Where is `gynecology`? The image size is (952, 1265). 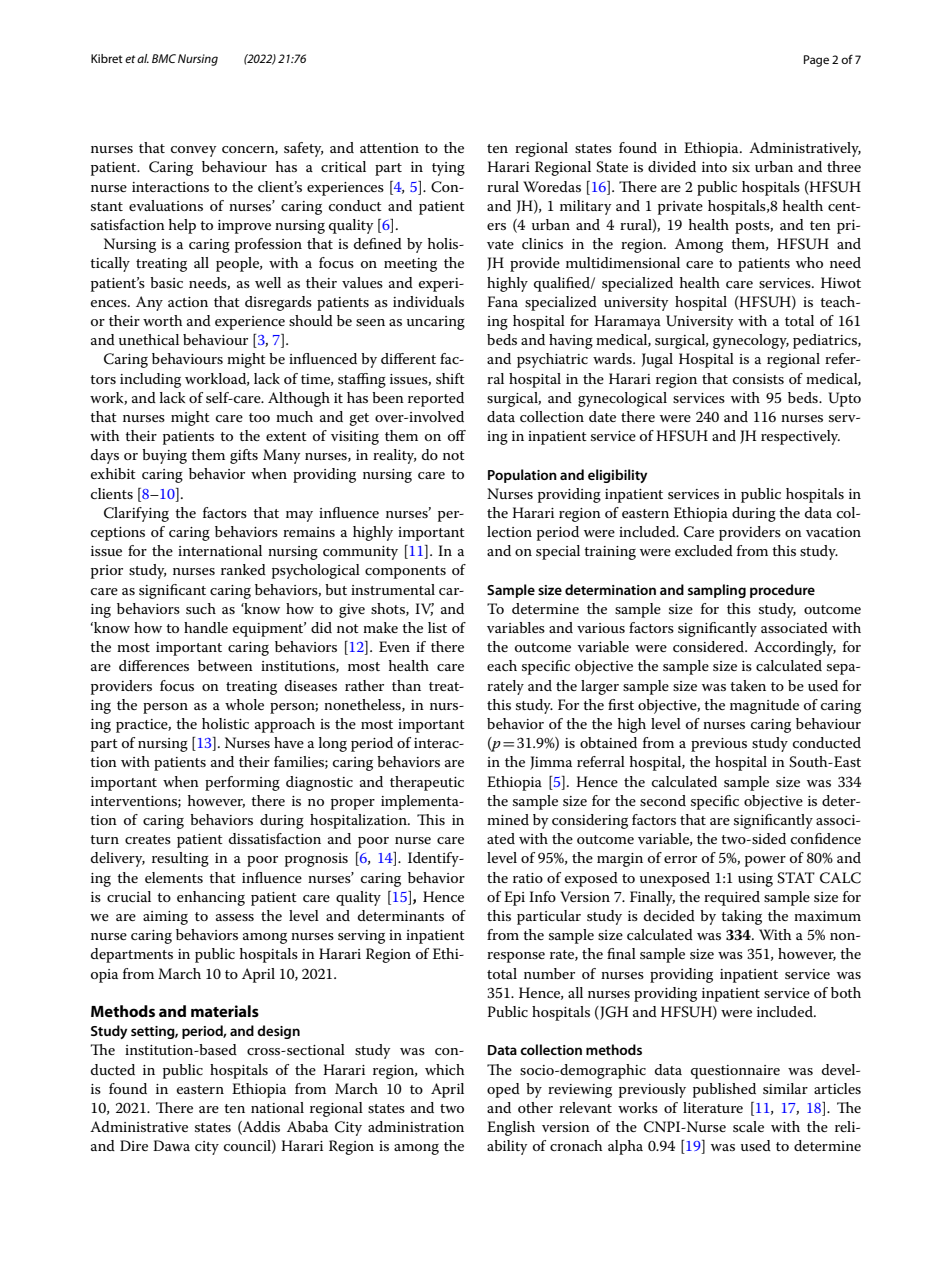
gynecology is located at coordinates (751, 341).
